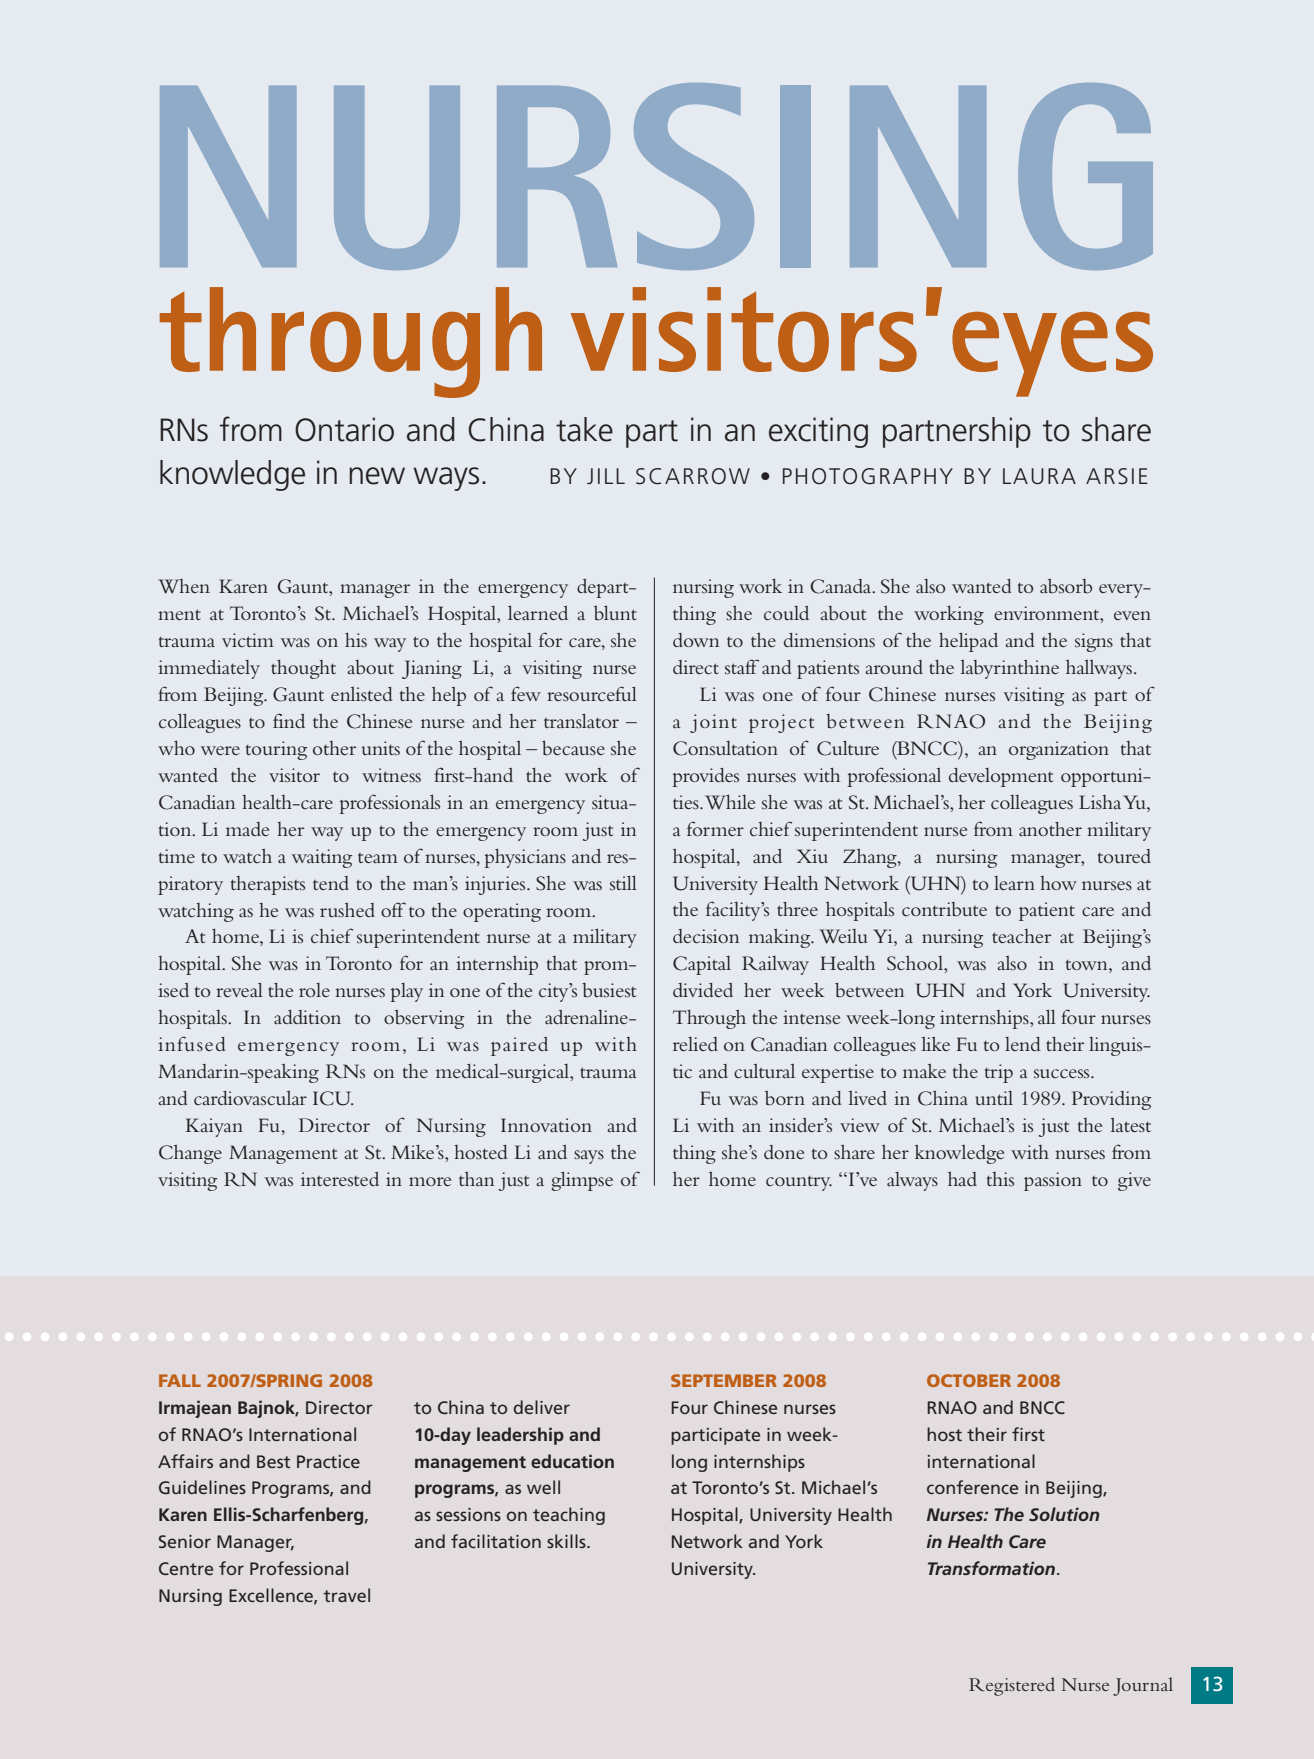 The image size is (1314, 1759). Describe the element at coordinates (1023, 1044) in the image. I see `lend` at that location.
